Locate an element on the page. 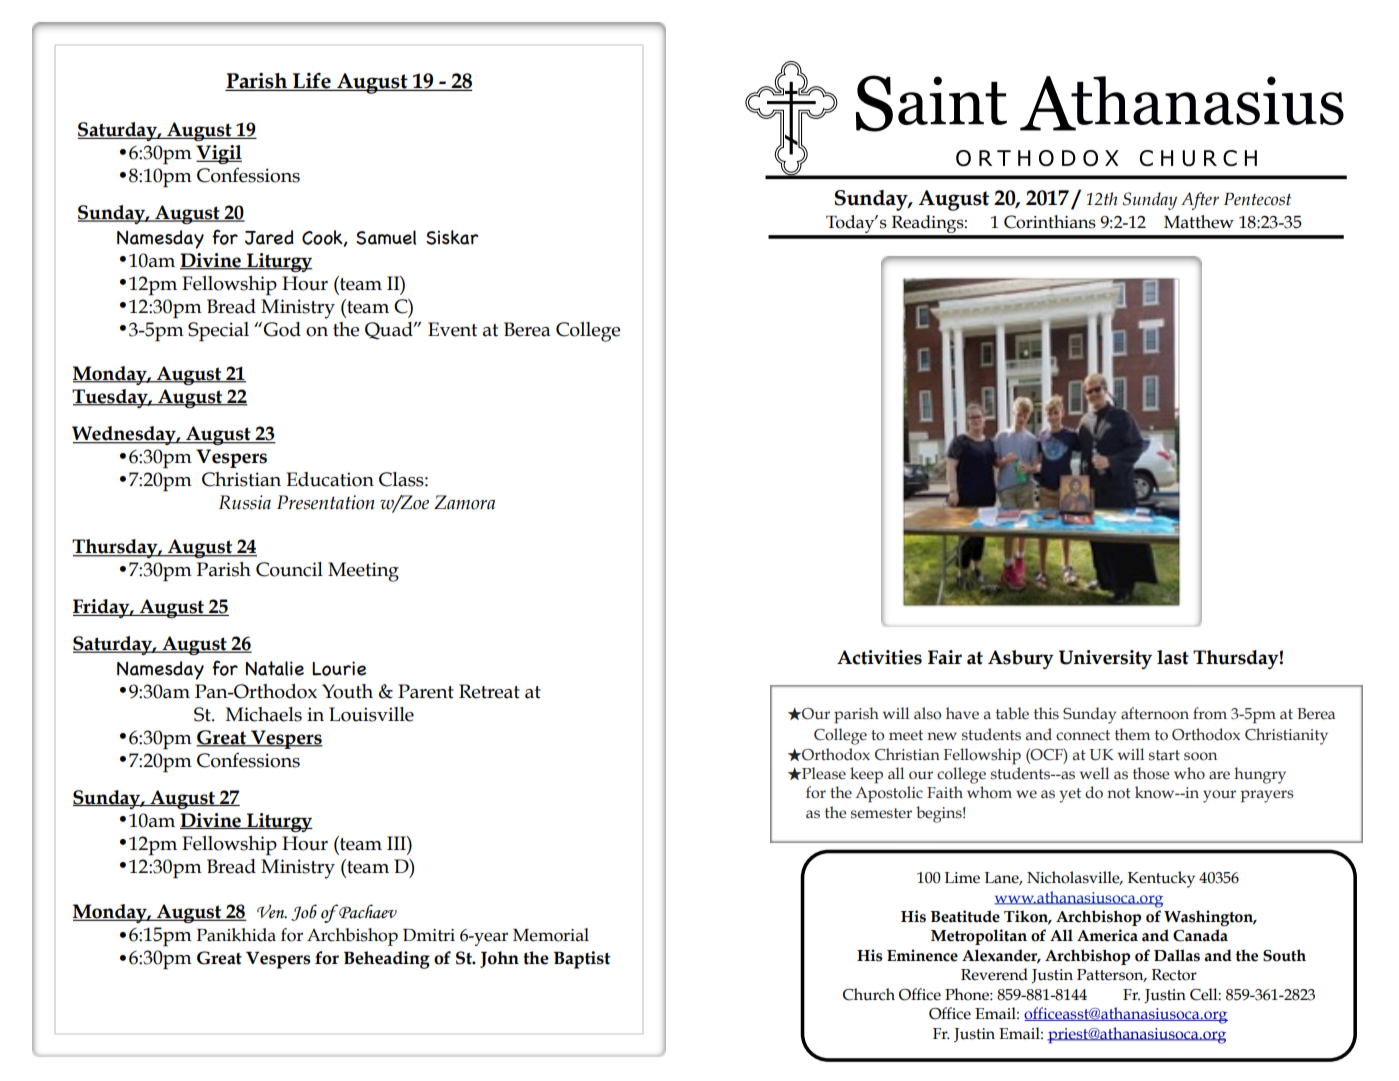 Image resolution: width=1399 pixels, height=1081 pixels. Corinthians is located at coordinates (1050, 222).
